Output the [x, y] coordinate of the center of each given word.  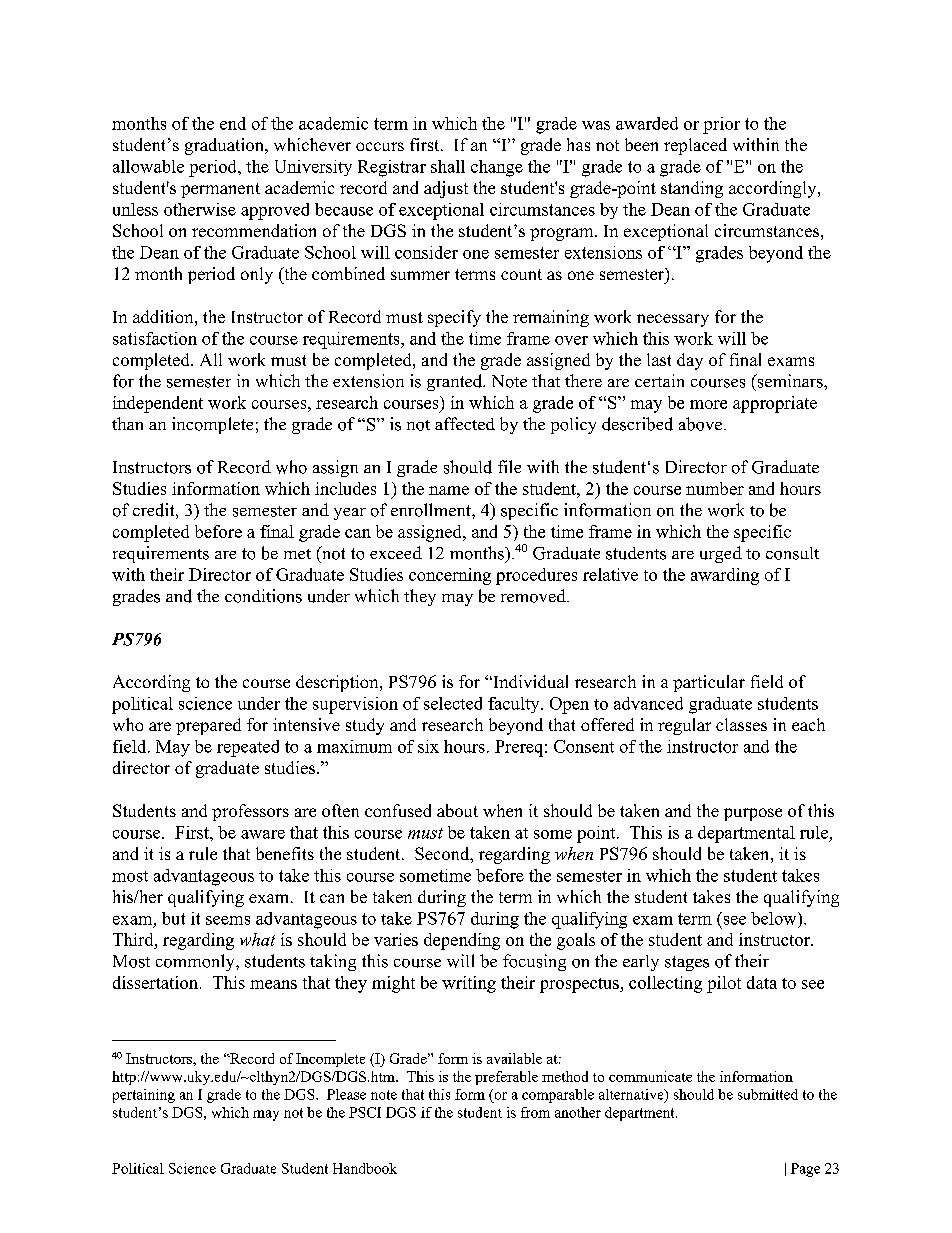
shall [448, 166]
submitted [768, 1094]
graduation [225, 146]
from [535, 1112]
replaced [695, 146]
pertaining [144, 1096]
